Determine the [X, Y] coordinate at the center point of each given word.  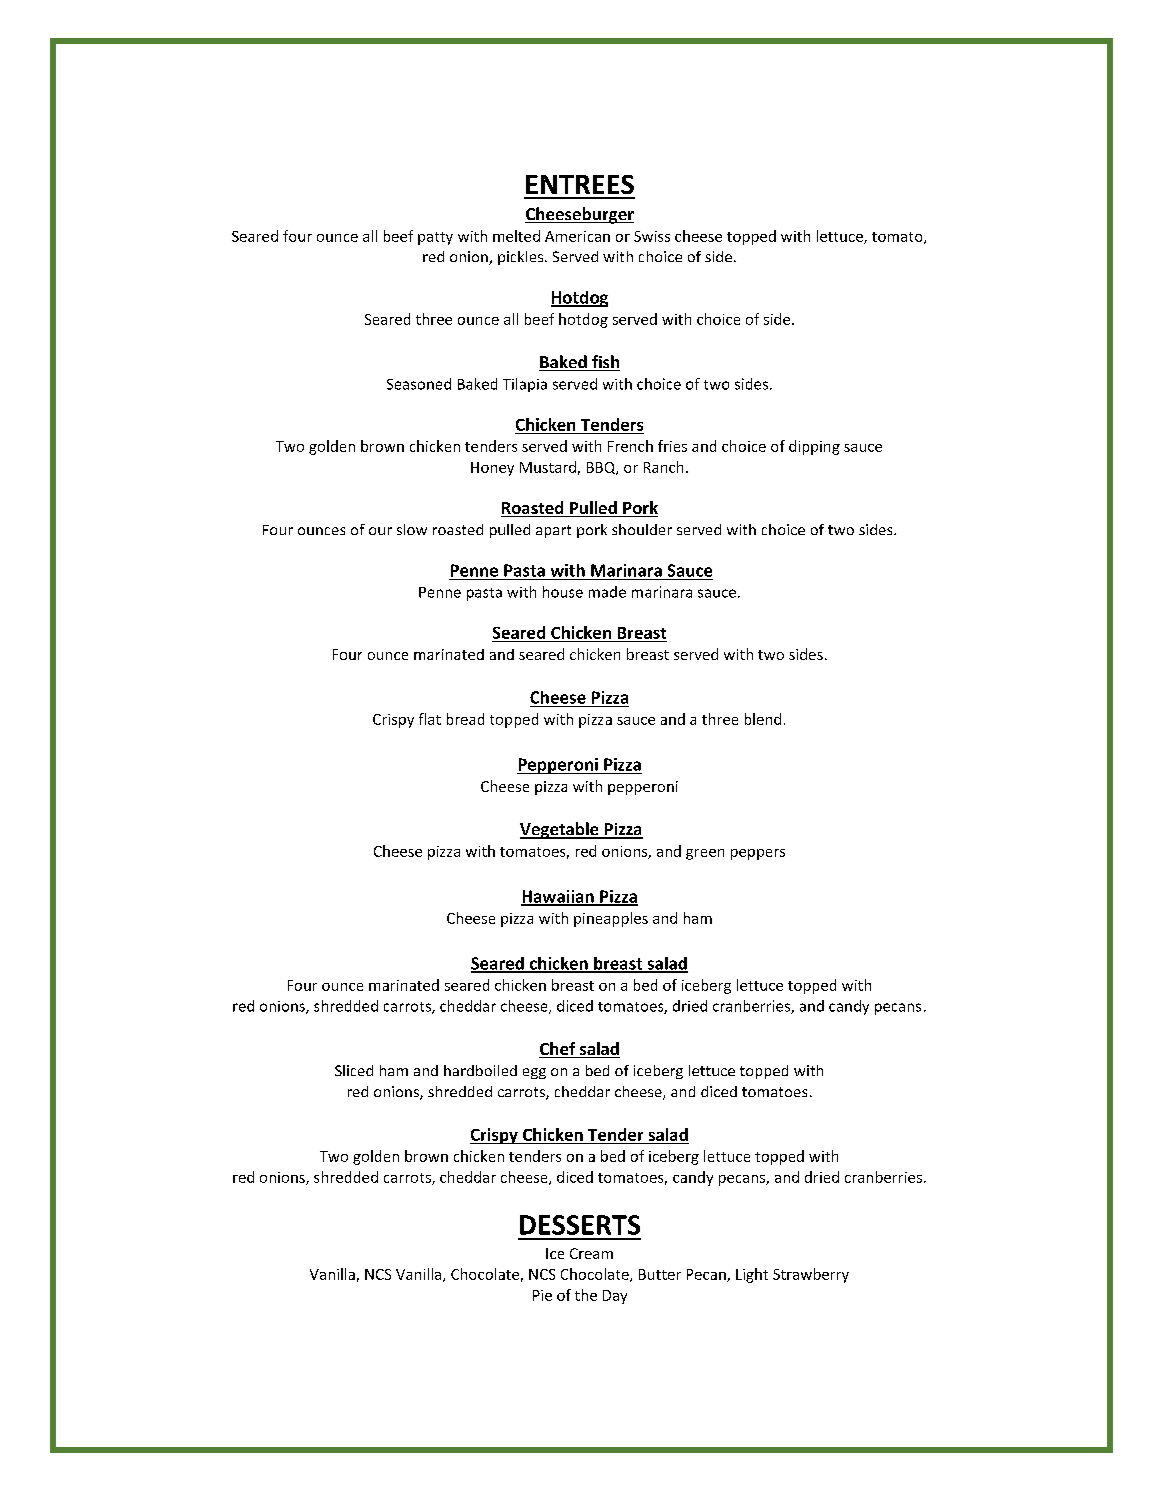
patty [435, 238]
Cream [591, 1253]
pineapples [611, 919]
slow [412, 529]
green [705, 854]
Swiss [652, 236]
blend [763, 719]
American [577, 236]
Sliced [354, 1070]
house [563, 592]
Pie [542, 1295]
